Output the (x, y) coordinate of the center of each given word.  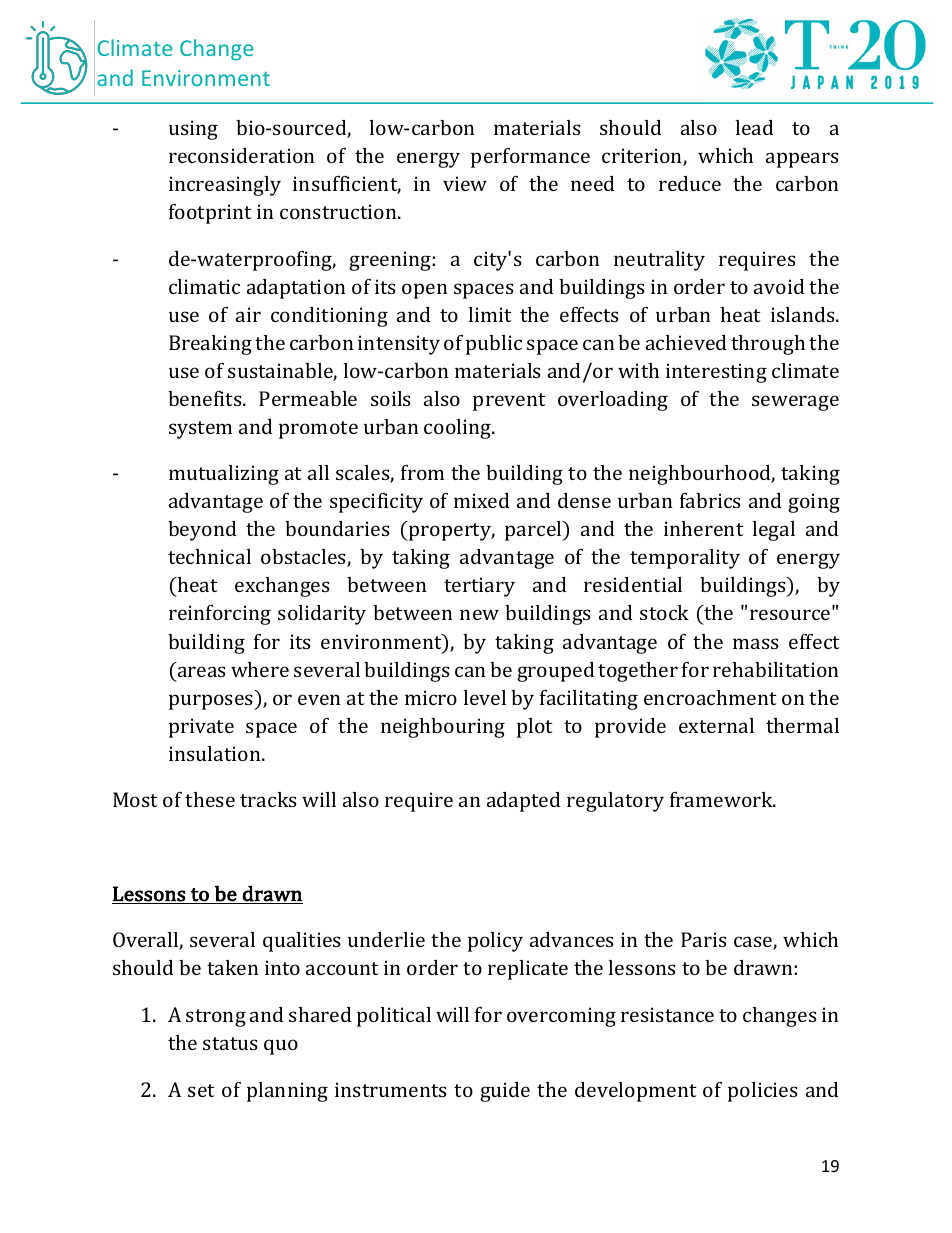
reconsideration (241, 155)
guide (505, 1092)
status (230, 1043)
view (465, 183)
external (716, 725)
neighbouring (443, 728)
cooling (459, 429)
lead (754, 127)
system (200, 430)
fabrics (710, 500)
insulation (216, 753)
